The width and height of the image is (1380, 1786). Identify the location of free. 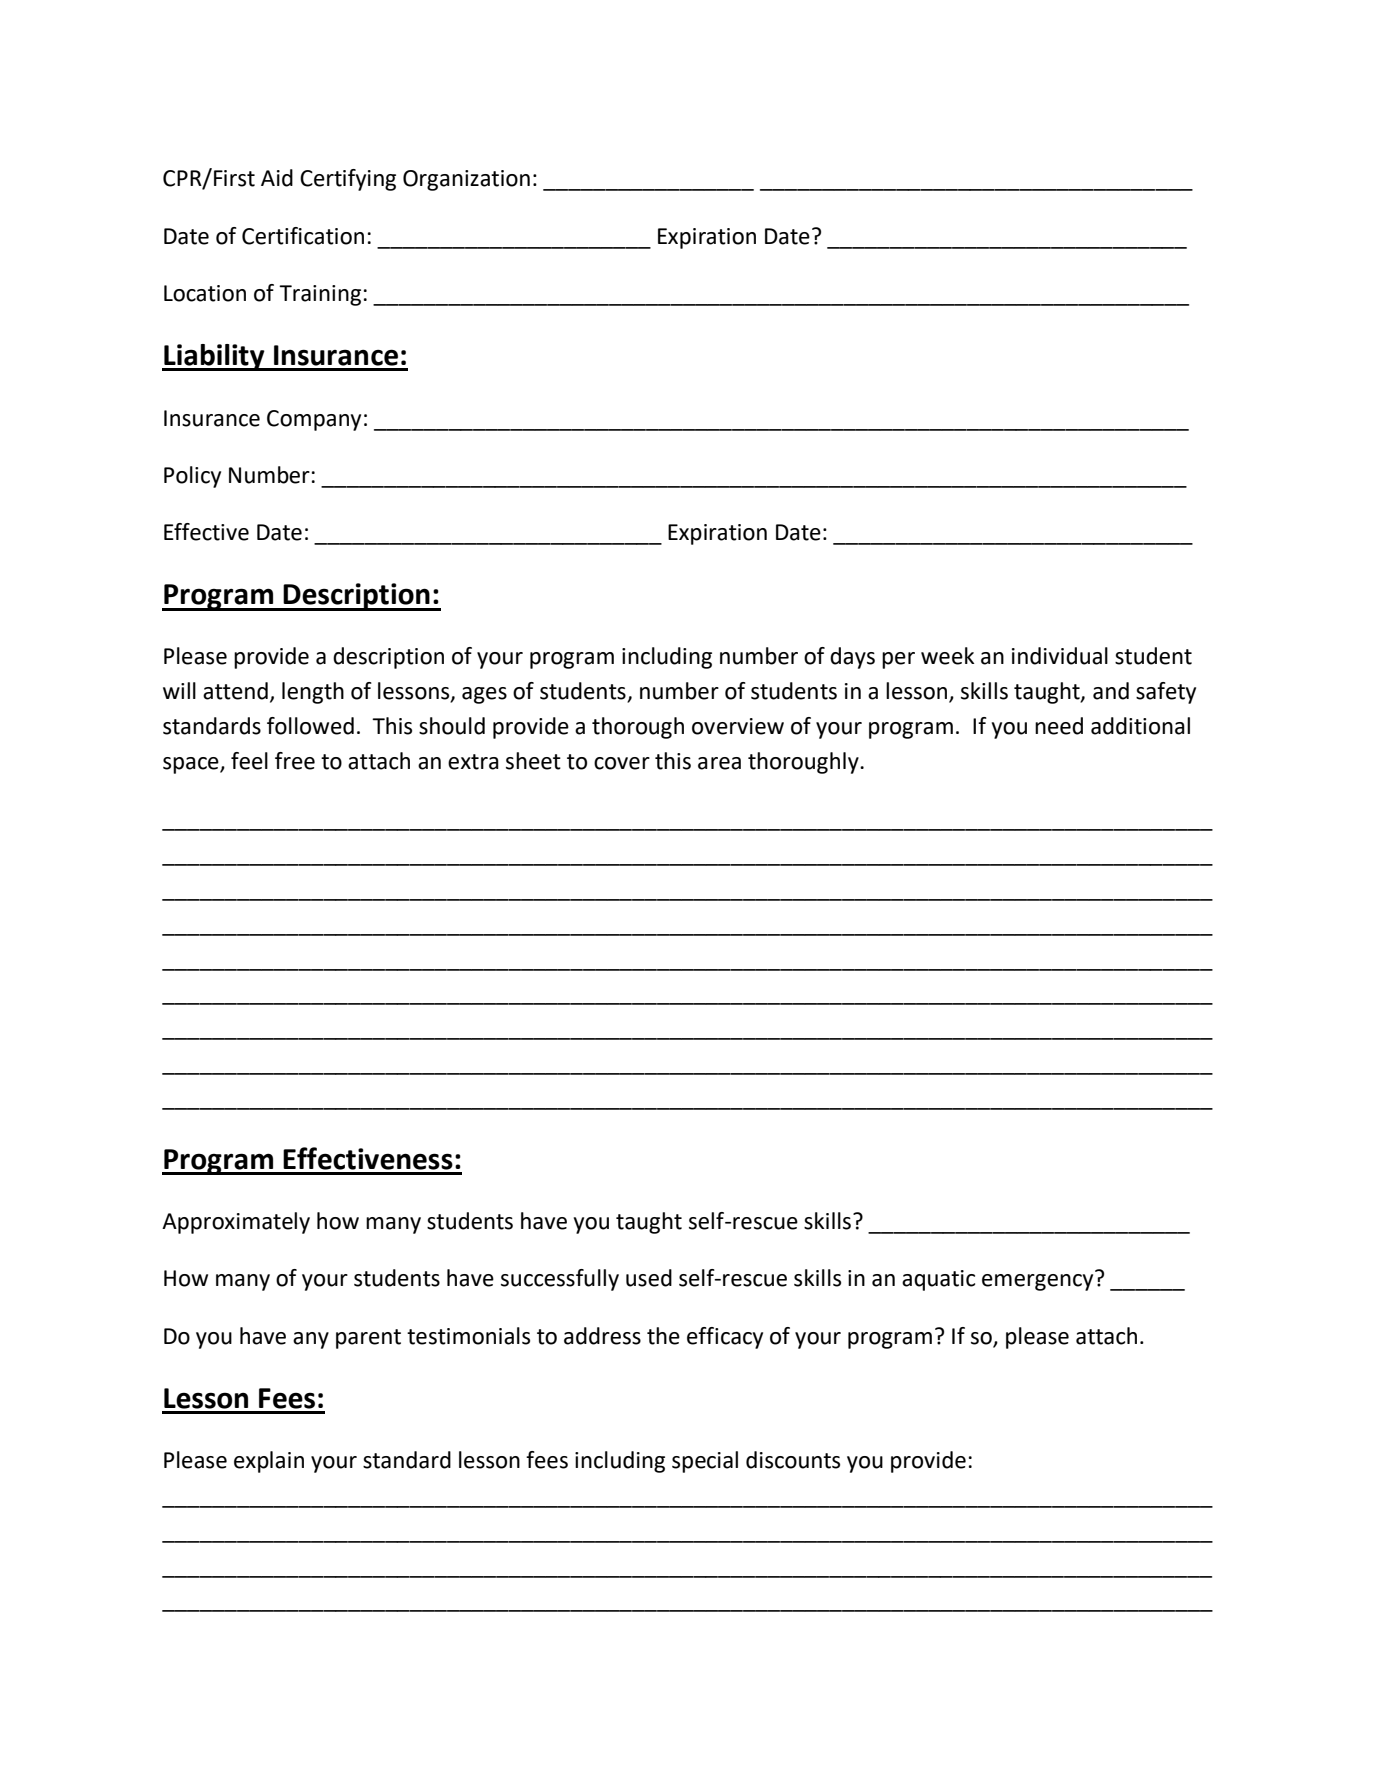
(295, 761).
